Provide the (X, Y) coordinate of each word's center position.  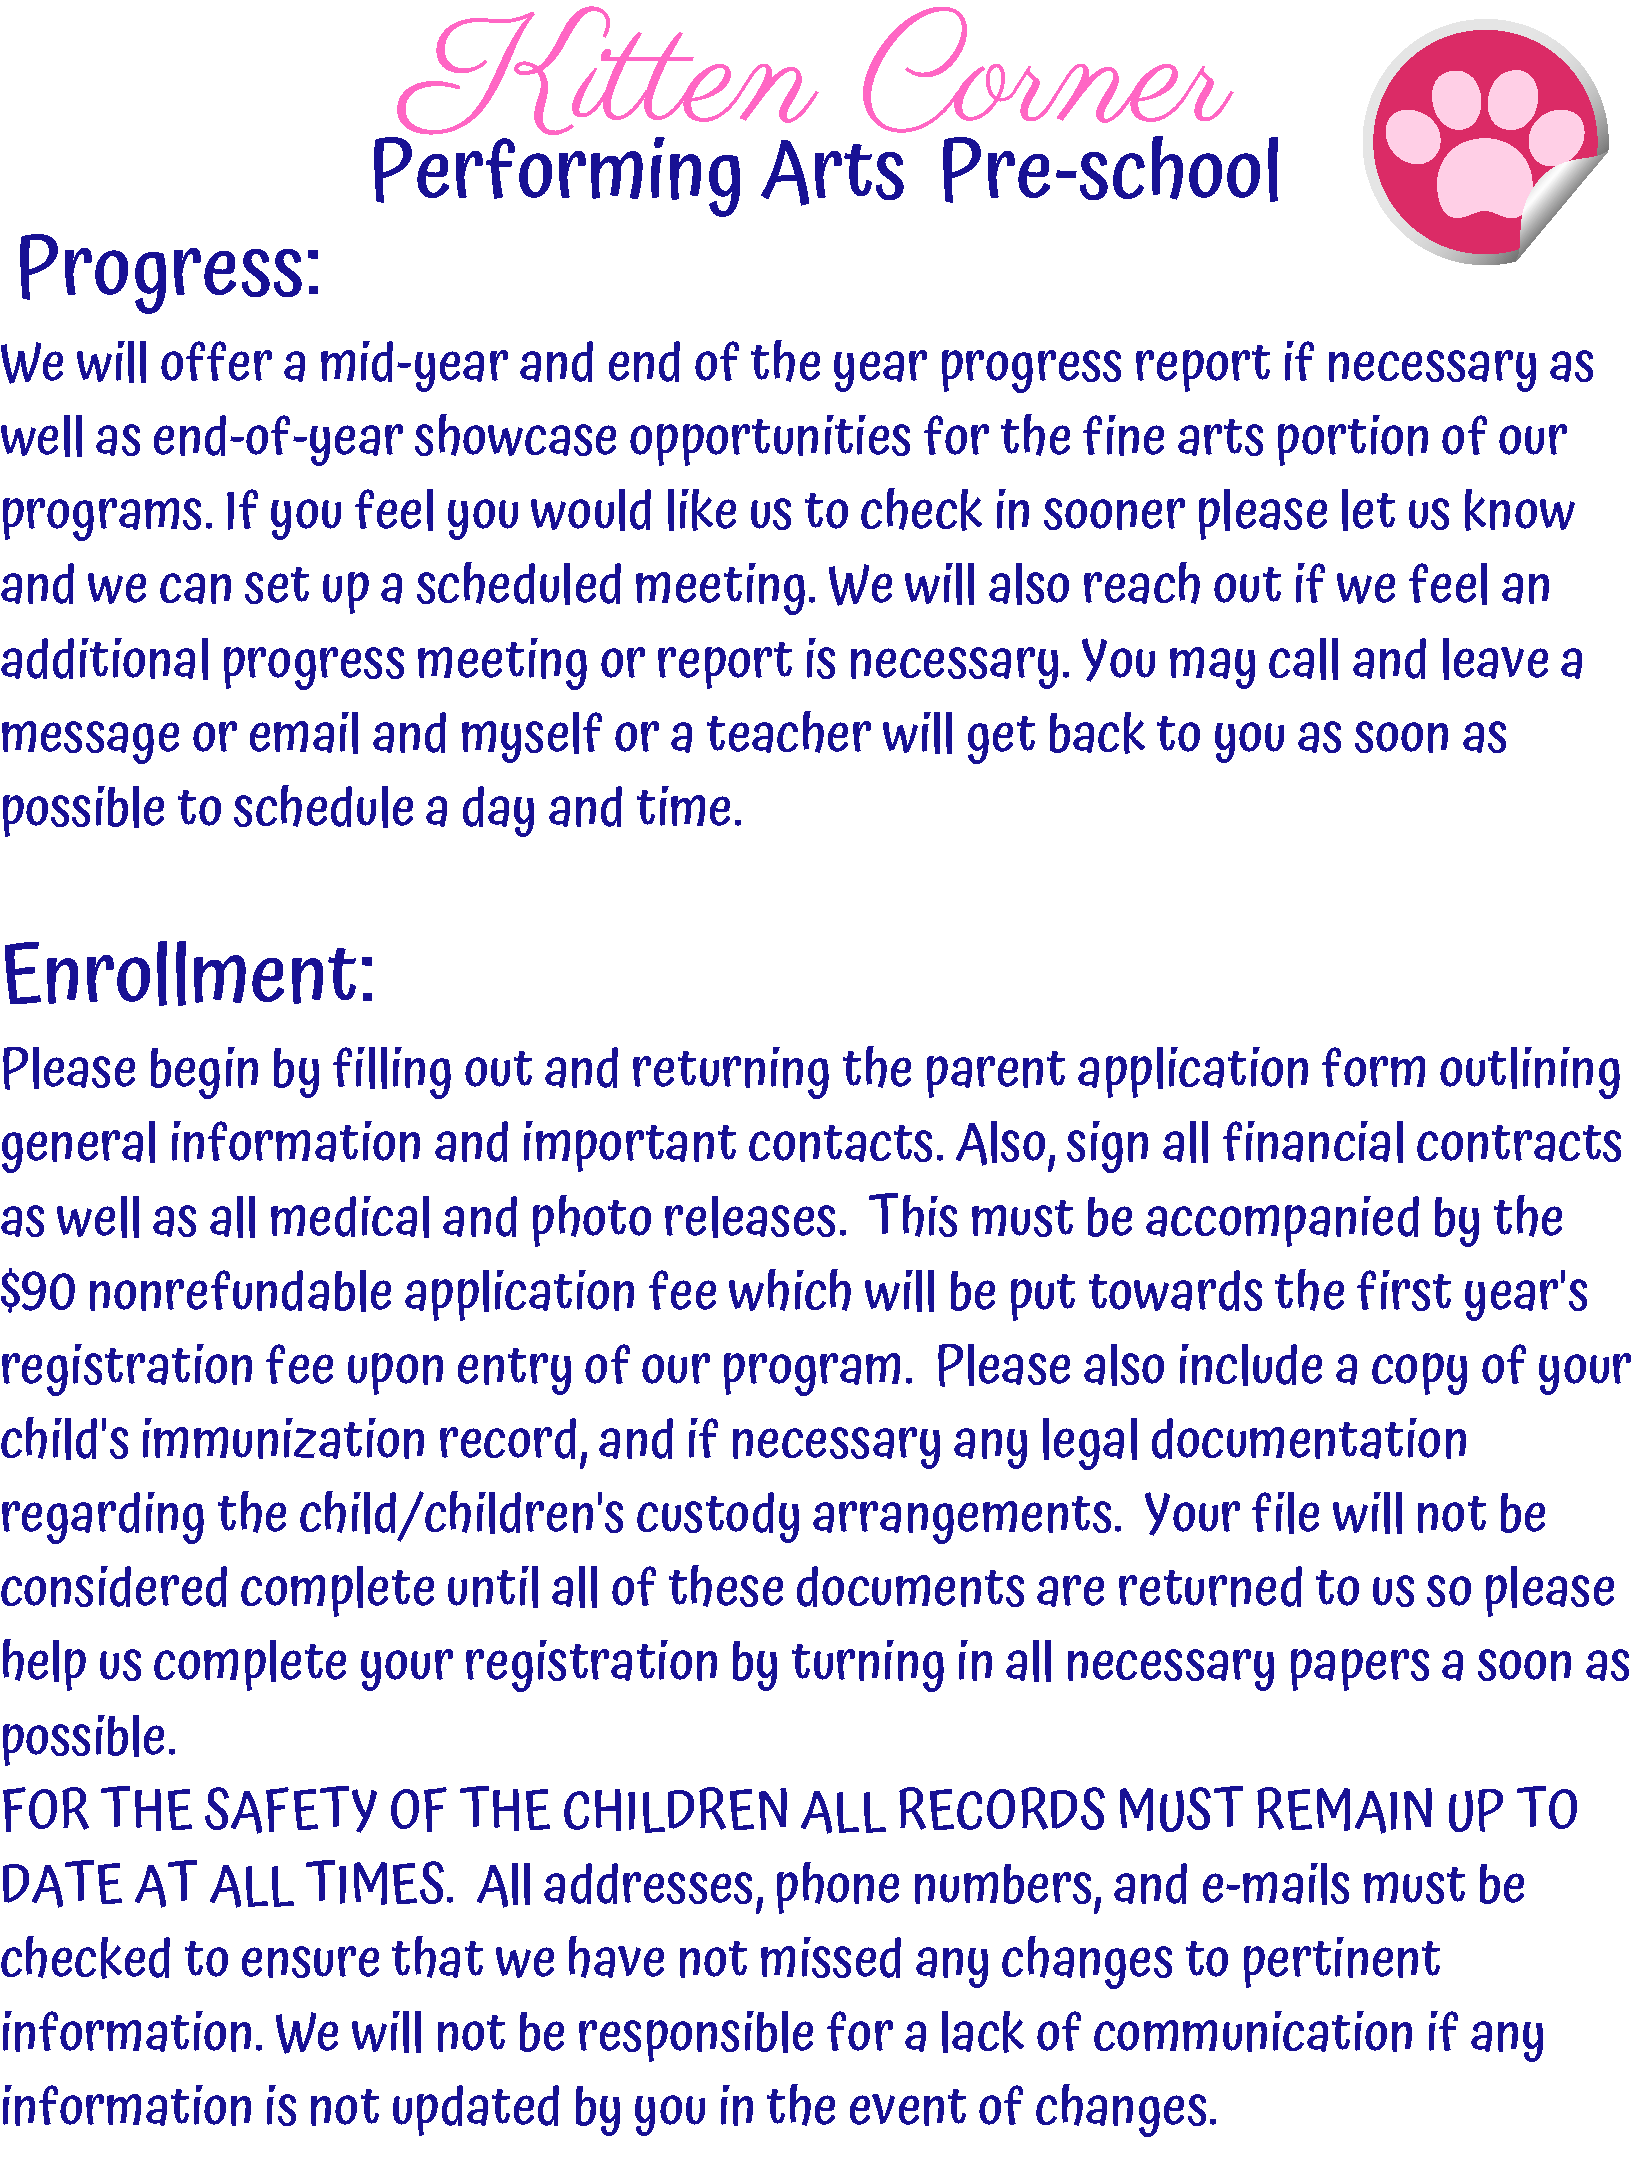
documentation (1309, 1438)
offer (216, 361)
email (304, 733)
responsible (696, 2036)
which (790, 1290)
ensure (310, 1962)
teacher (789, 732)
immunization (283, 1438)
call (1303, 659)
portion (1353, 440)
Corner (1048, 70)
